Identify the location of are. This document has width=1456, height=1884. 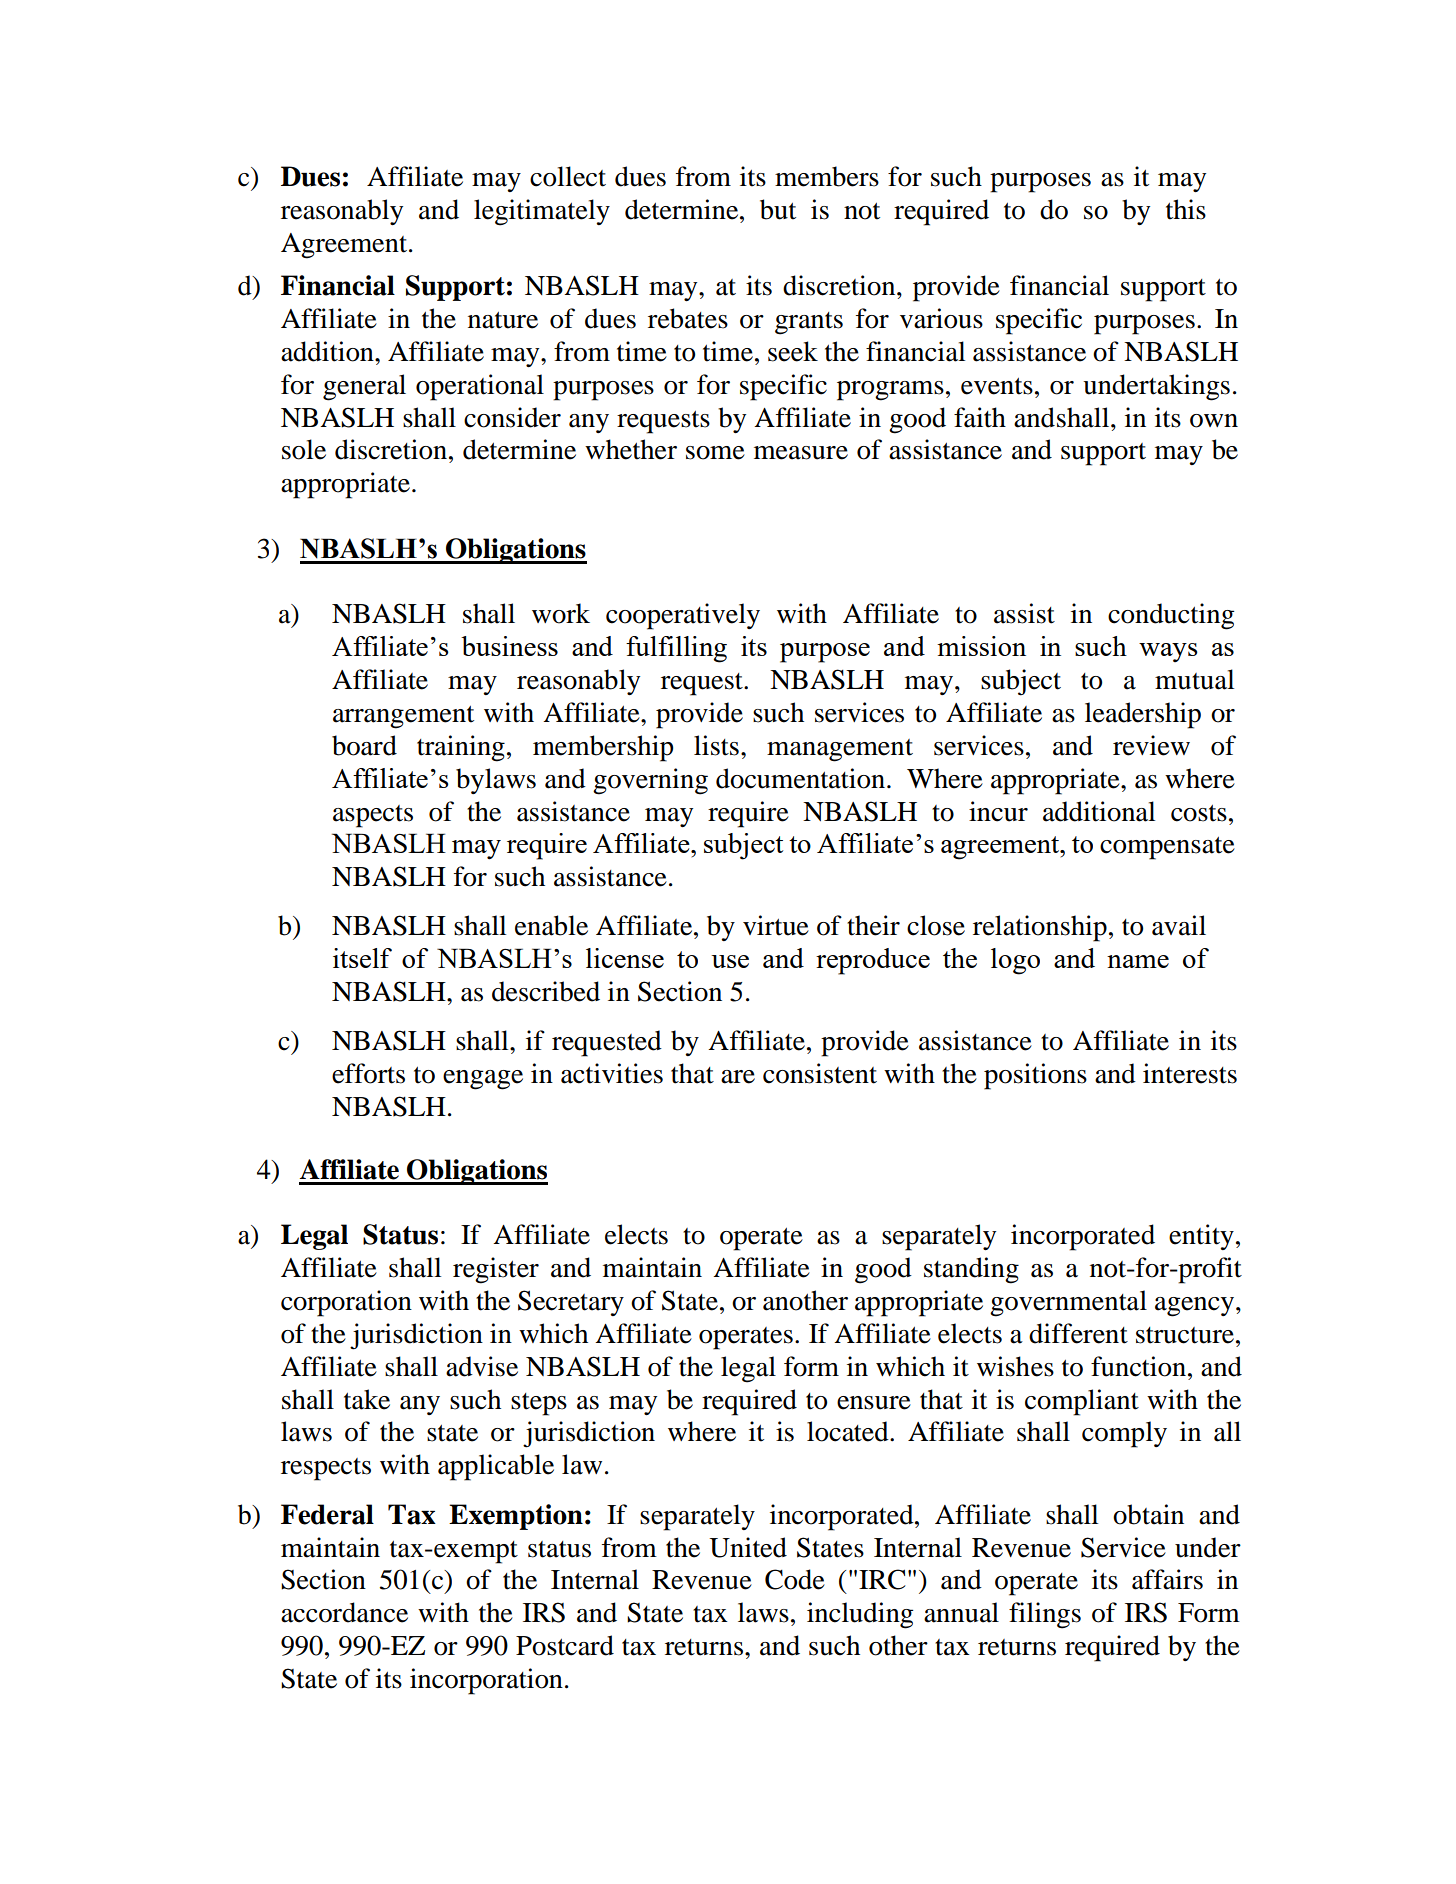
(738, 1077).
